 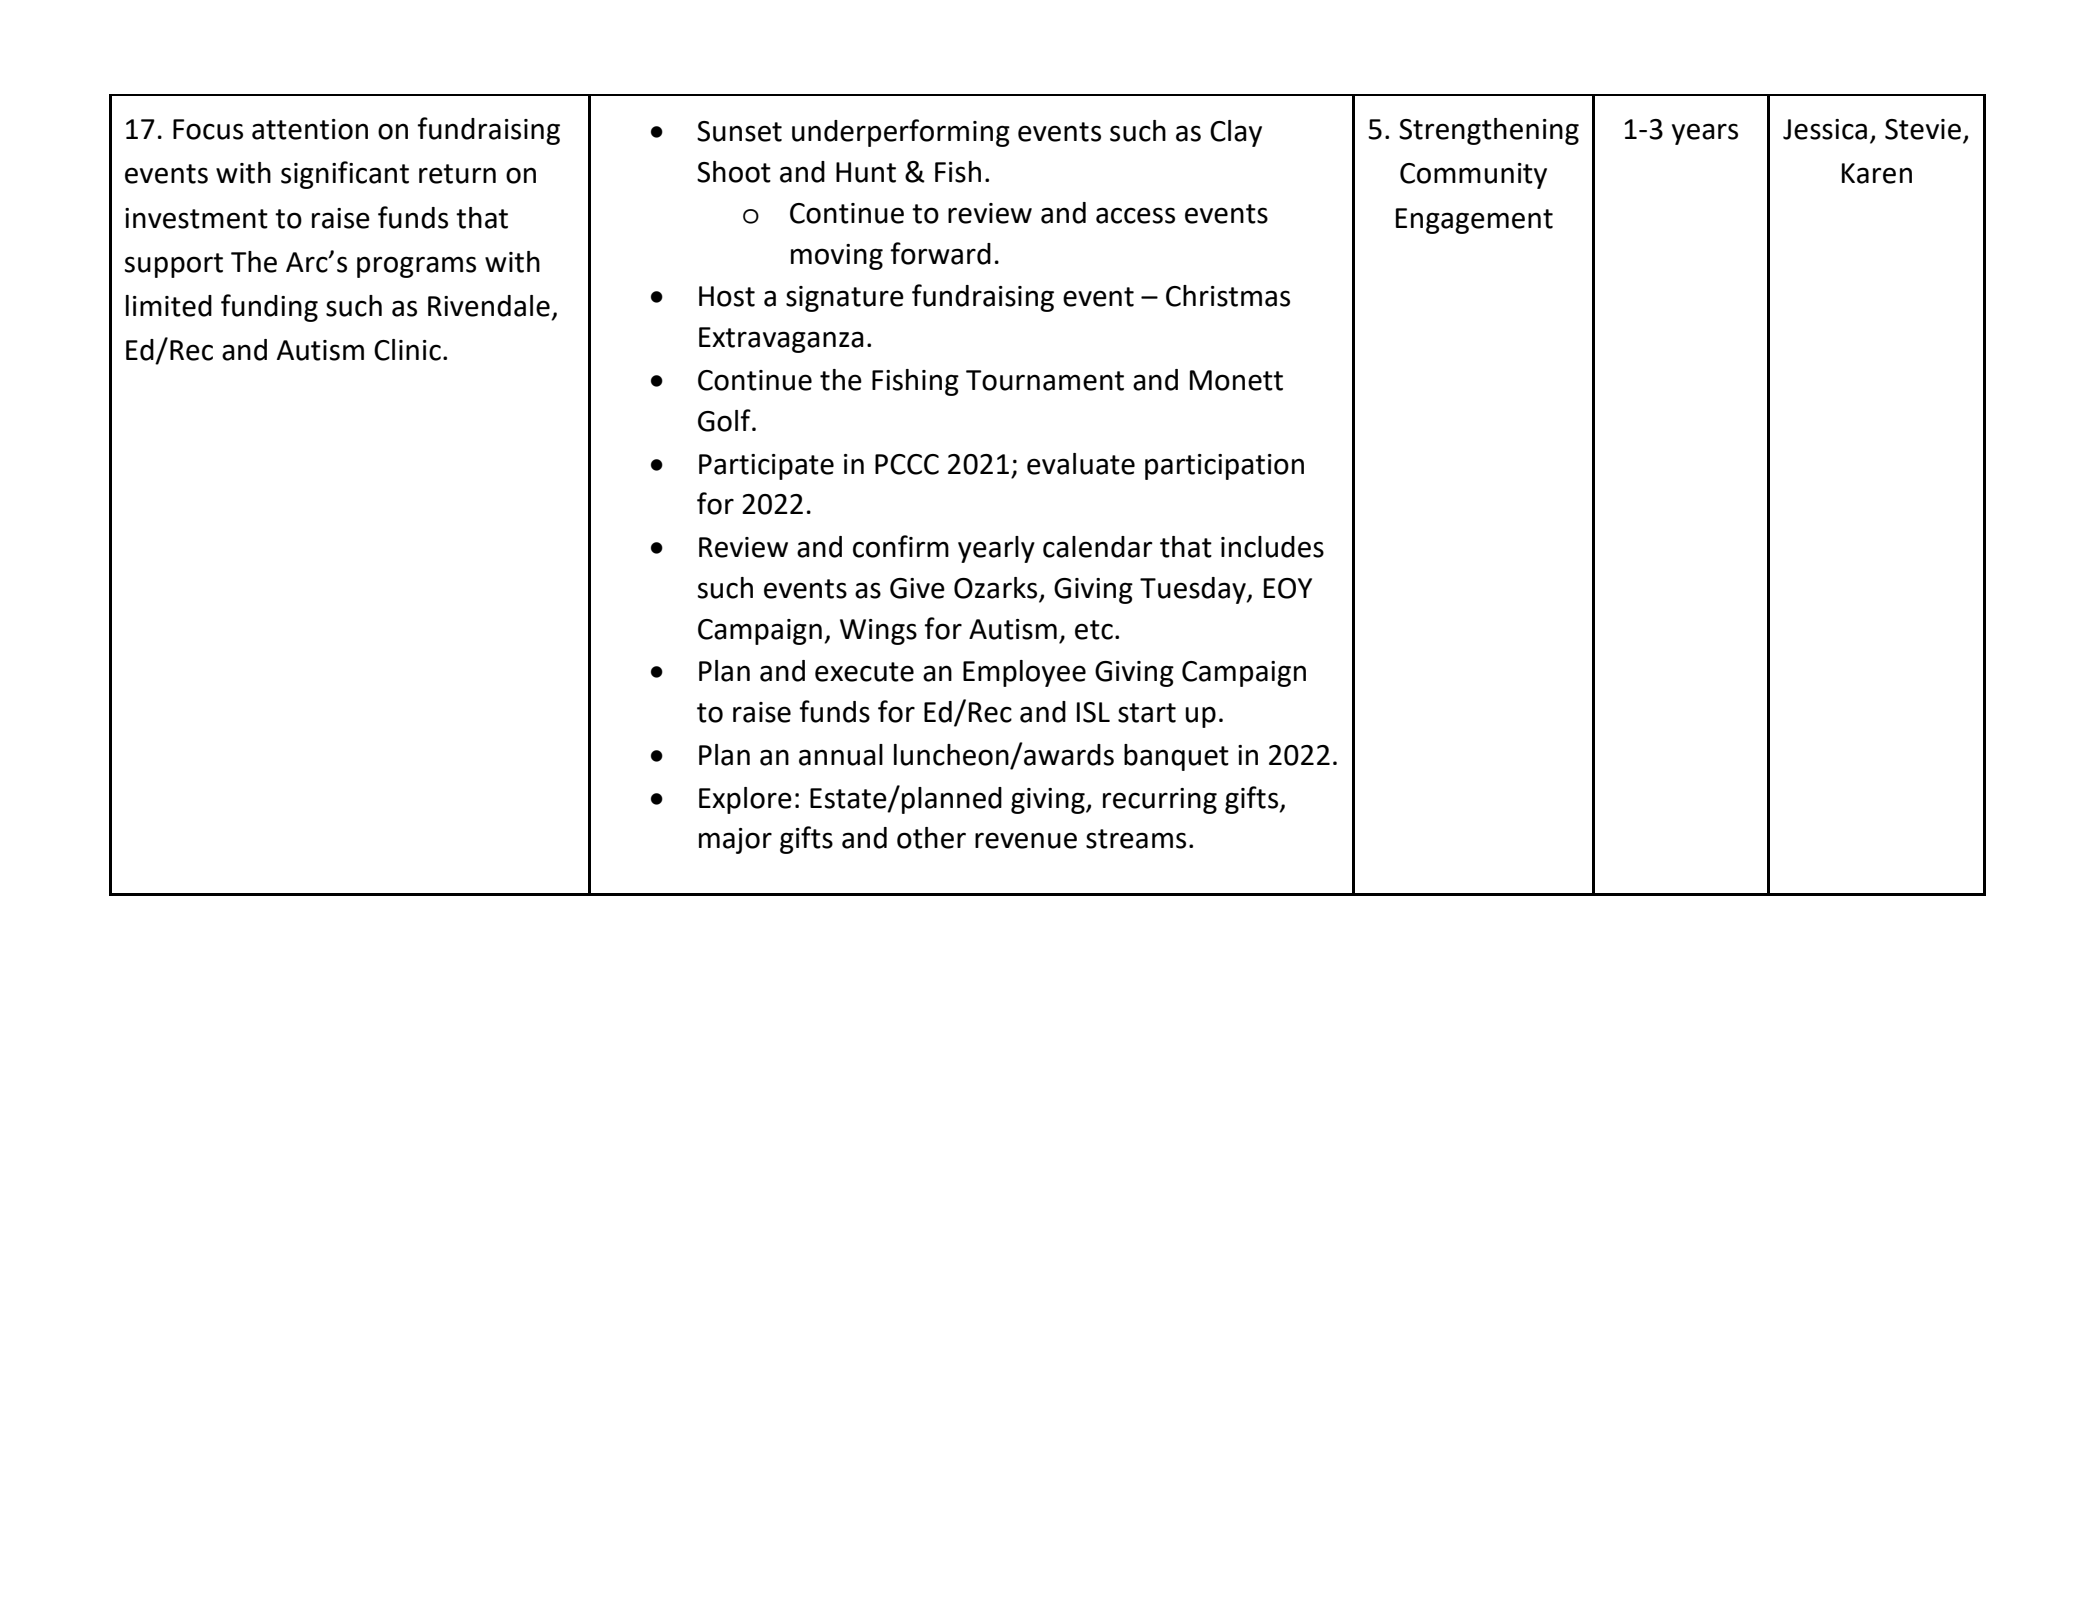 I want to click on underperforming, so click(x=901, y=133).
